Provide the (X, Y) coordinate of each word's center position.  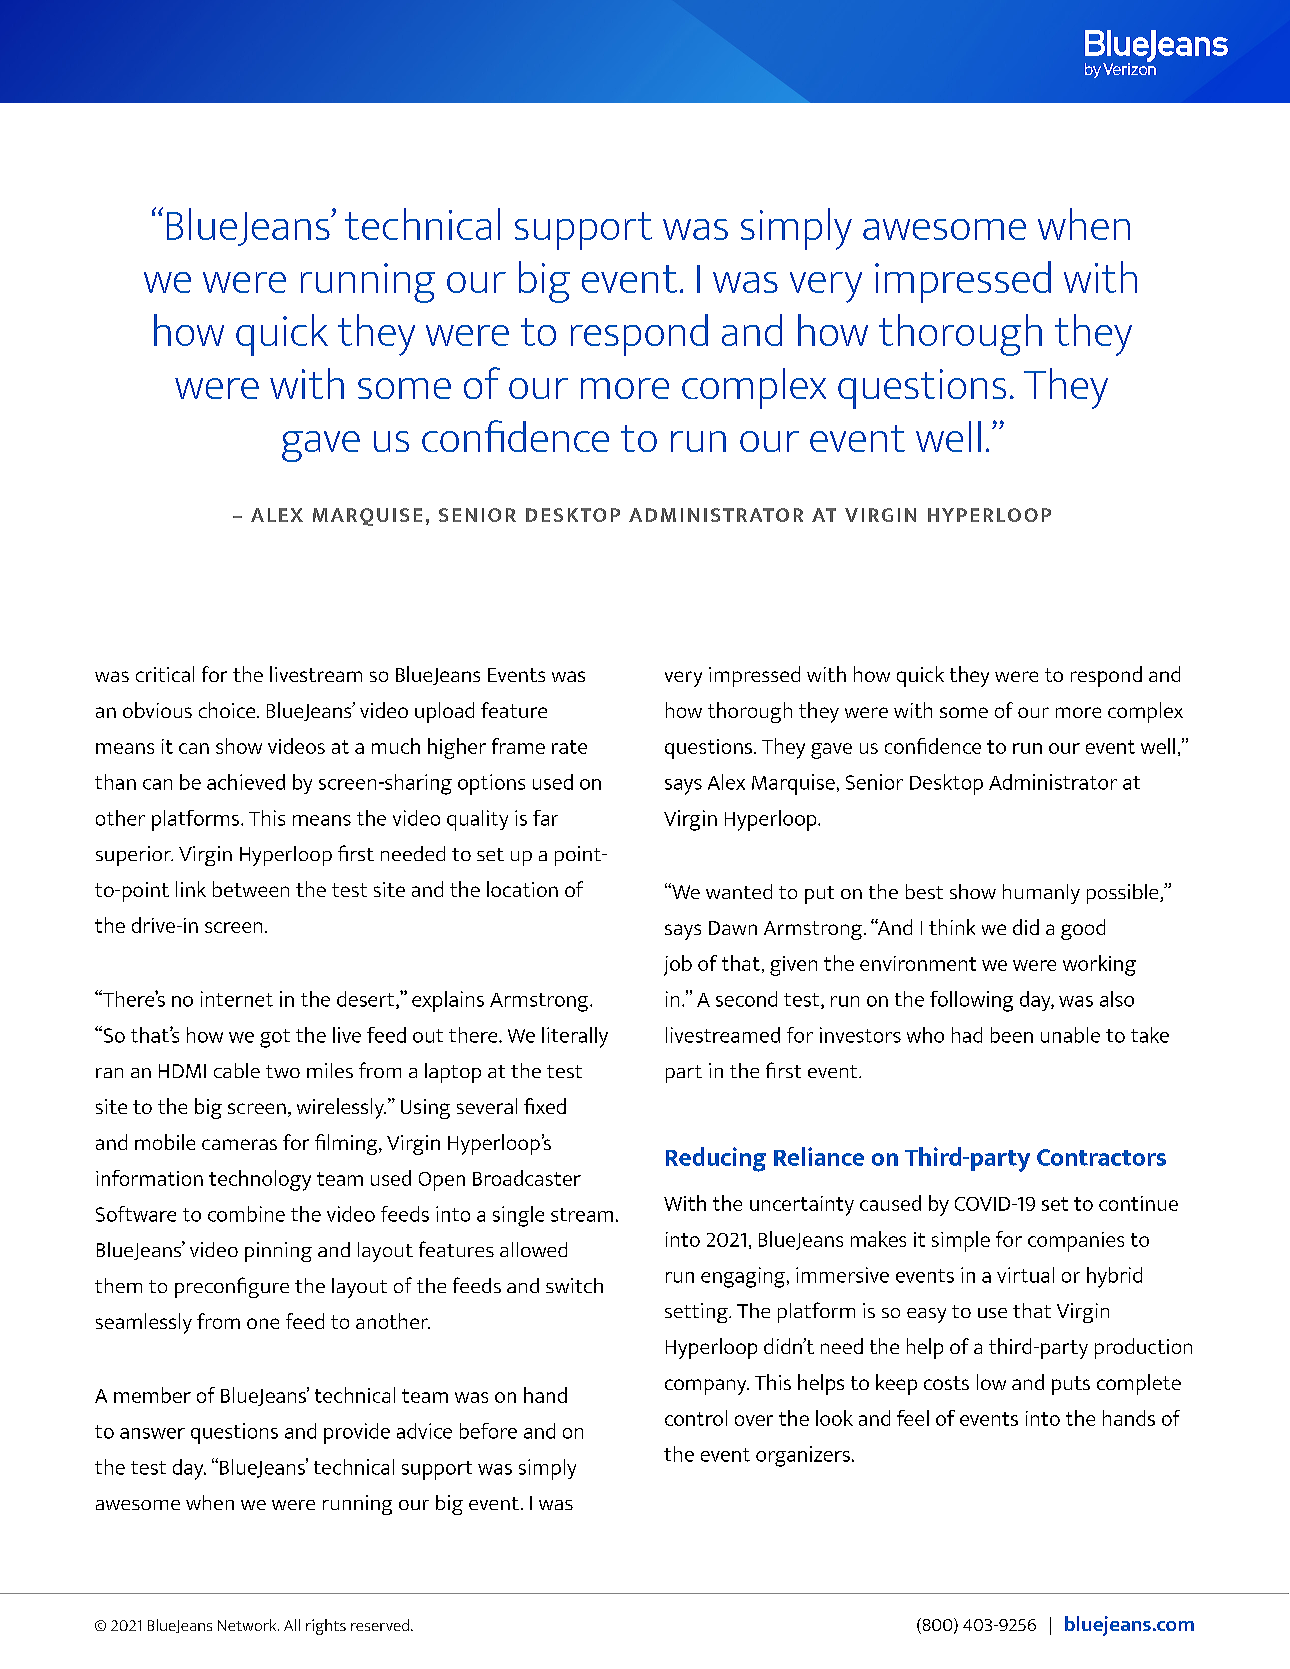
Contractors (1101, 1157)
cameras (239, 1144)
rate (569, 747)
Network (248, 1625)
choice (228, 710)
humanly (1041, 894)
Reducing (716, 1159)
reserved (380, 1625)
